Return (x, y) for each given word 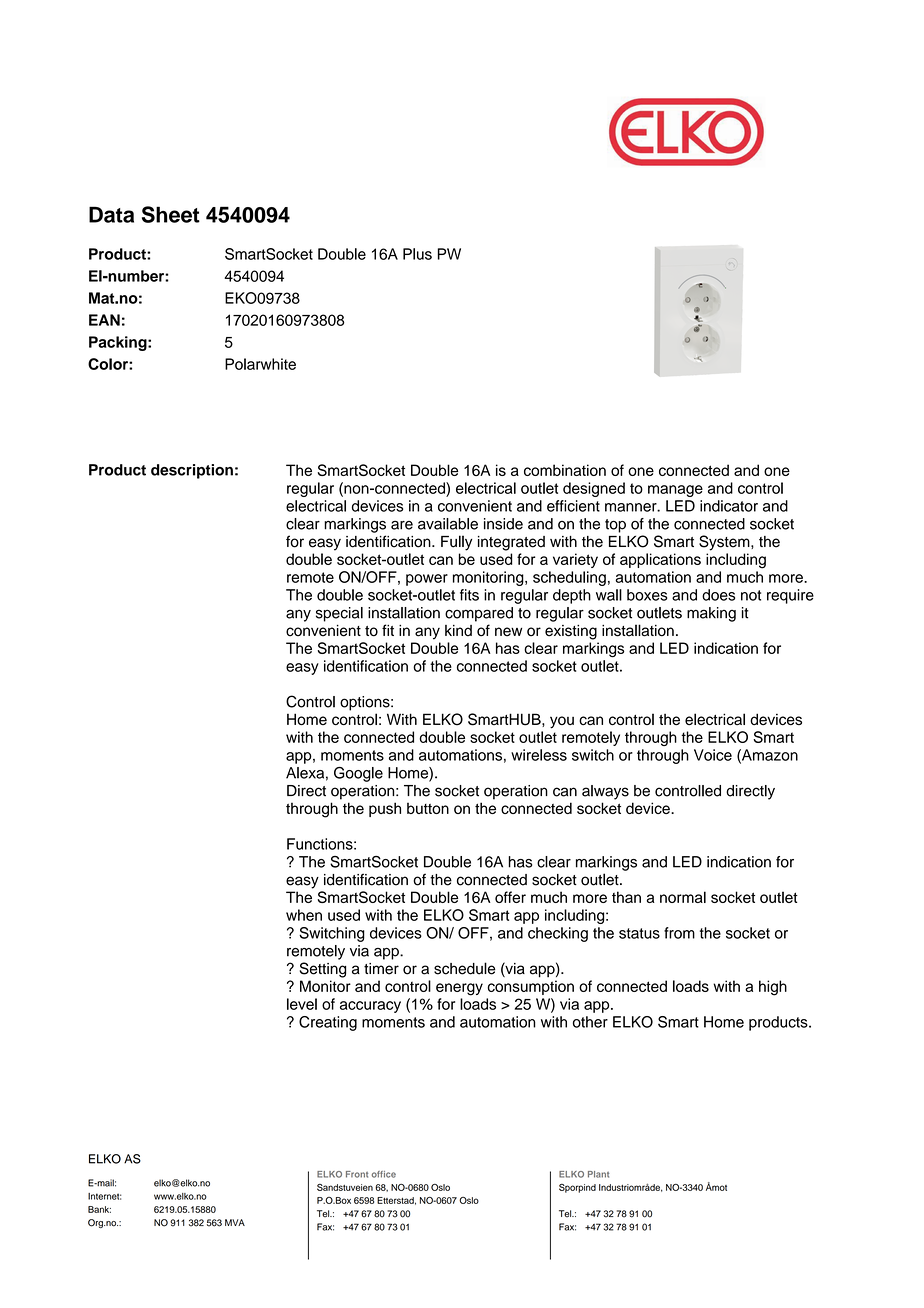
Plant (598, 1174)
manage (675, 491)
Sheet (171, 214)
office (384, 1174)
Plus (417, 254)
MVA (235, 1222)
